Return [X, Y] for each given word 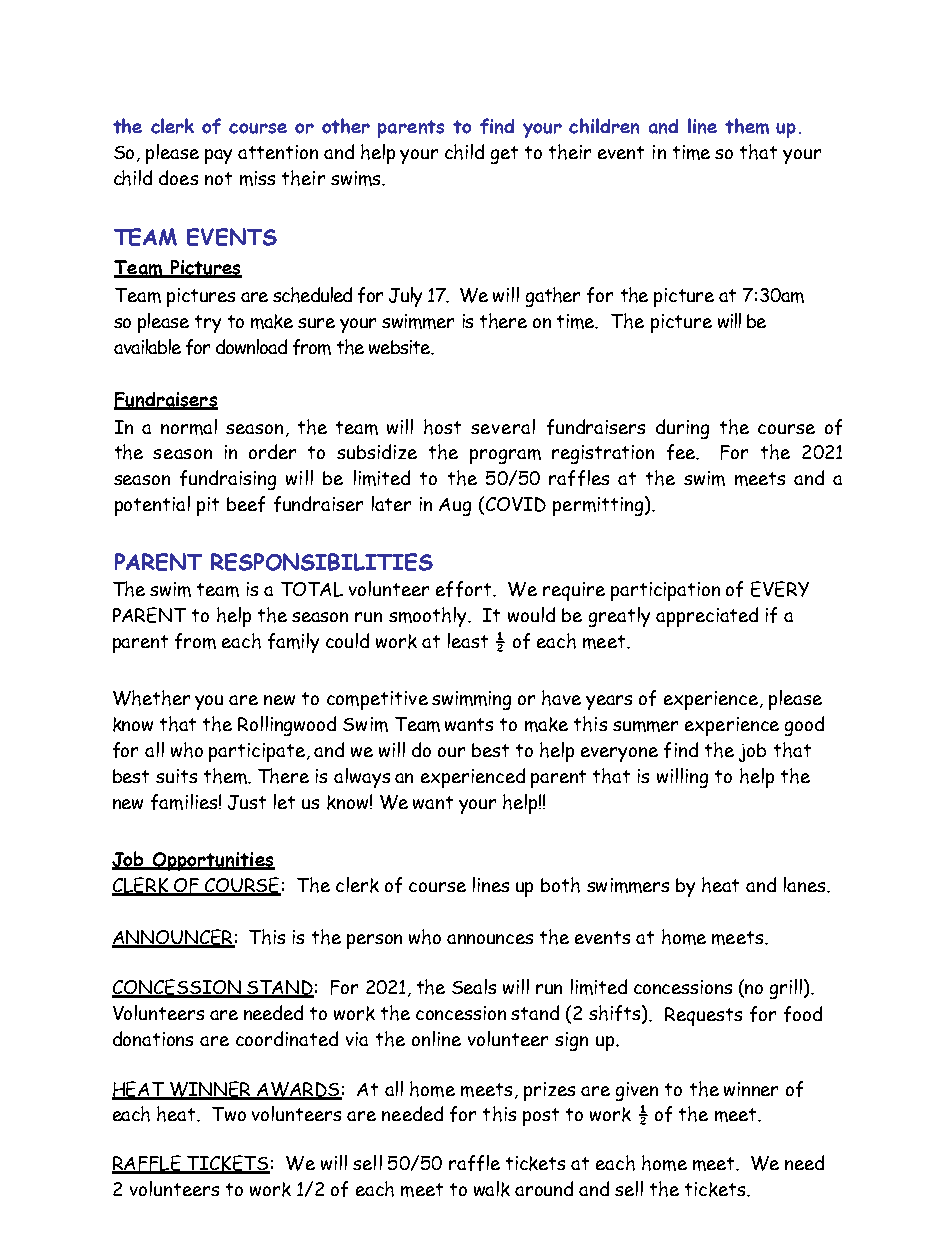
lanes [806, 884]
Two [229, 1114]
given [637, 1091]
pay [218, 156]
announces [490, 939]
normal [189, 427]
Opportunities [213, 861]
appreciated [707, 617]
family [293, 643]
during [682, 429]
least [468, 640]
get [504, 155]
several [503, 426]
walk [492, 1189]
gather [553, 297]
